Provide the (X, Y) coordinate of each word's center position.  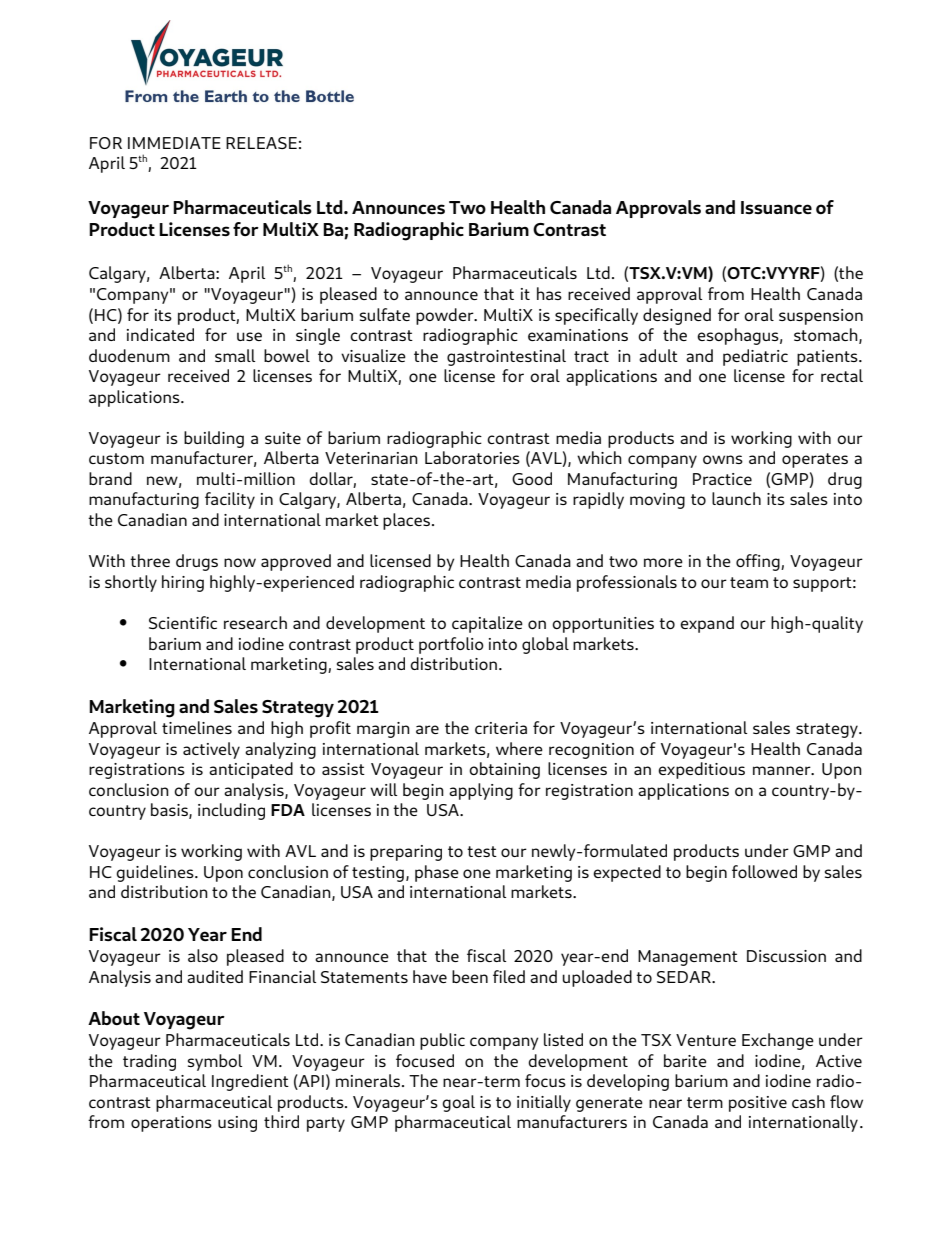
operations (171, 1124)
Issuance (776, 207)
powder (446, 316)
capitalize (487, 624)
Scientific (183, 622)
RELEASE (261, 143)
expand (707, 624)
